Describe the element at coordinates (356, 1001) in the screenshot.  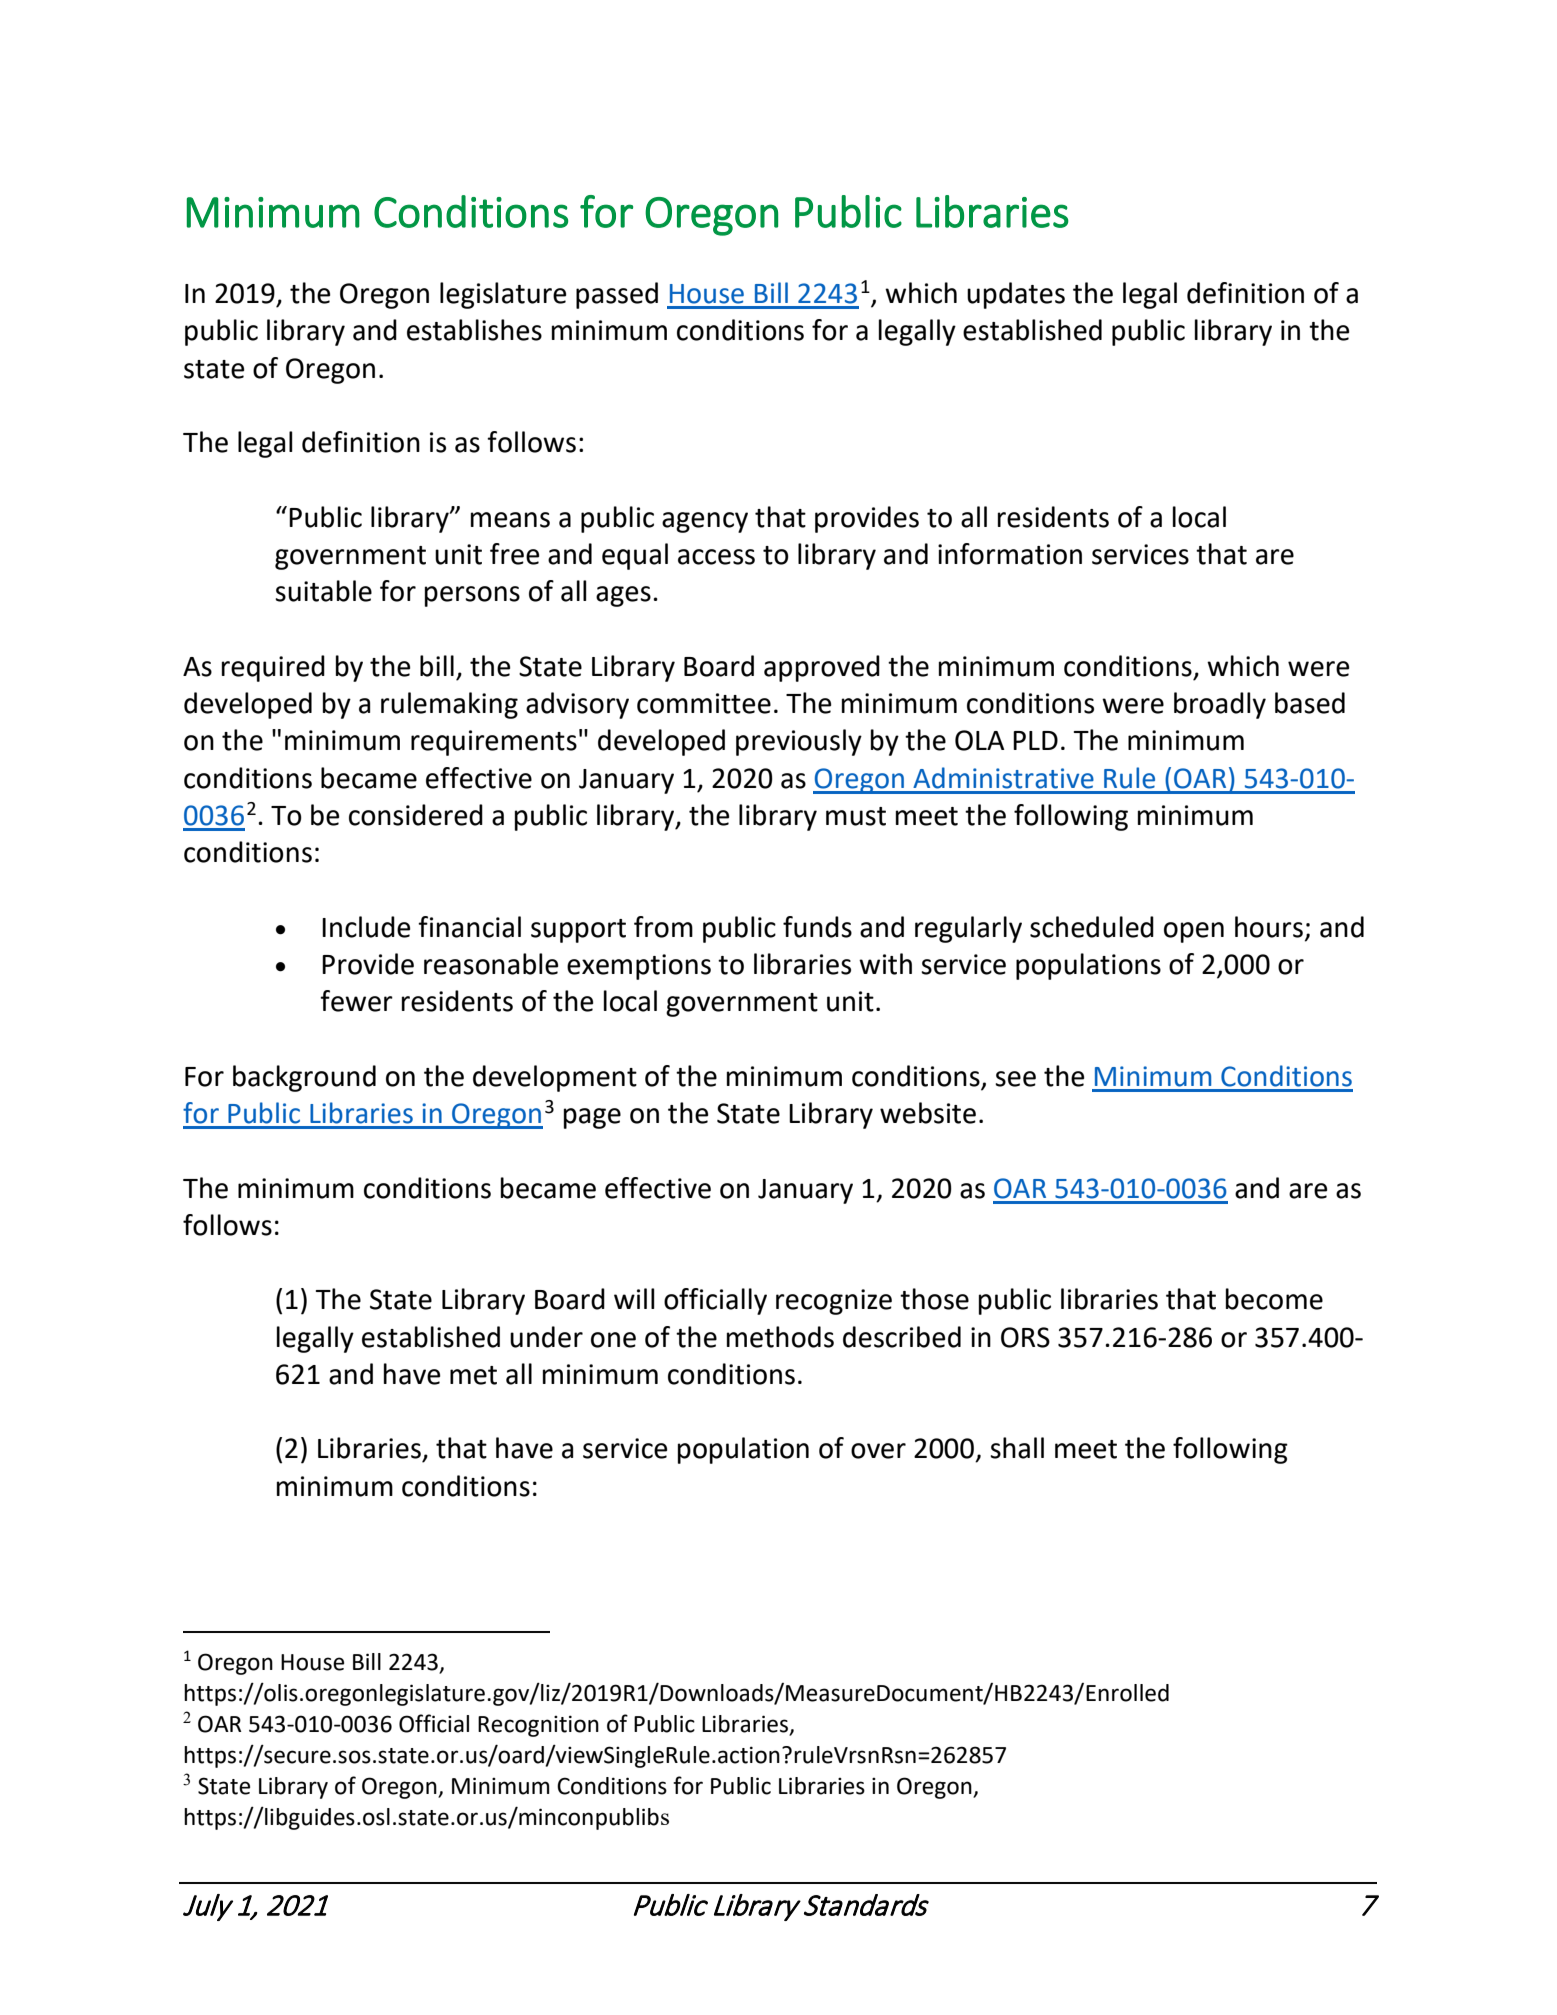
I see `fewer` at that location.
